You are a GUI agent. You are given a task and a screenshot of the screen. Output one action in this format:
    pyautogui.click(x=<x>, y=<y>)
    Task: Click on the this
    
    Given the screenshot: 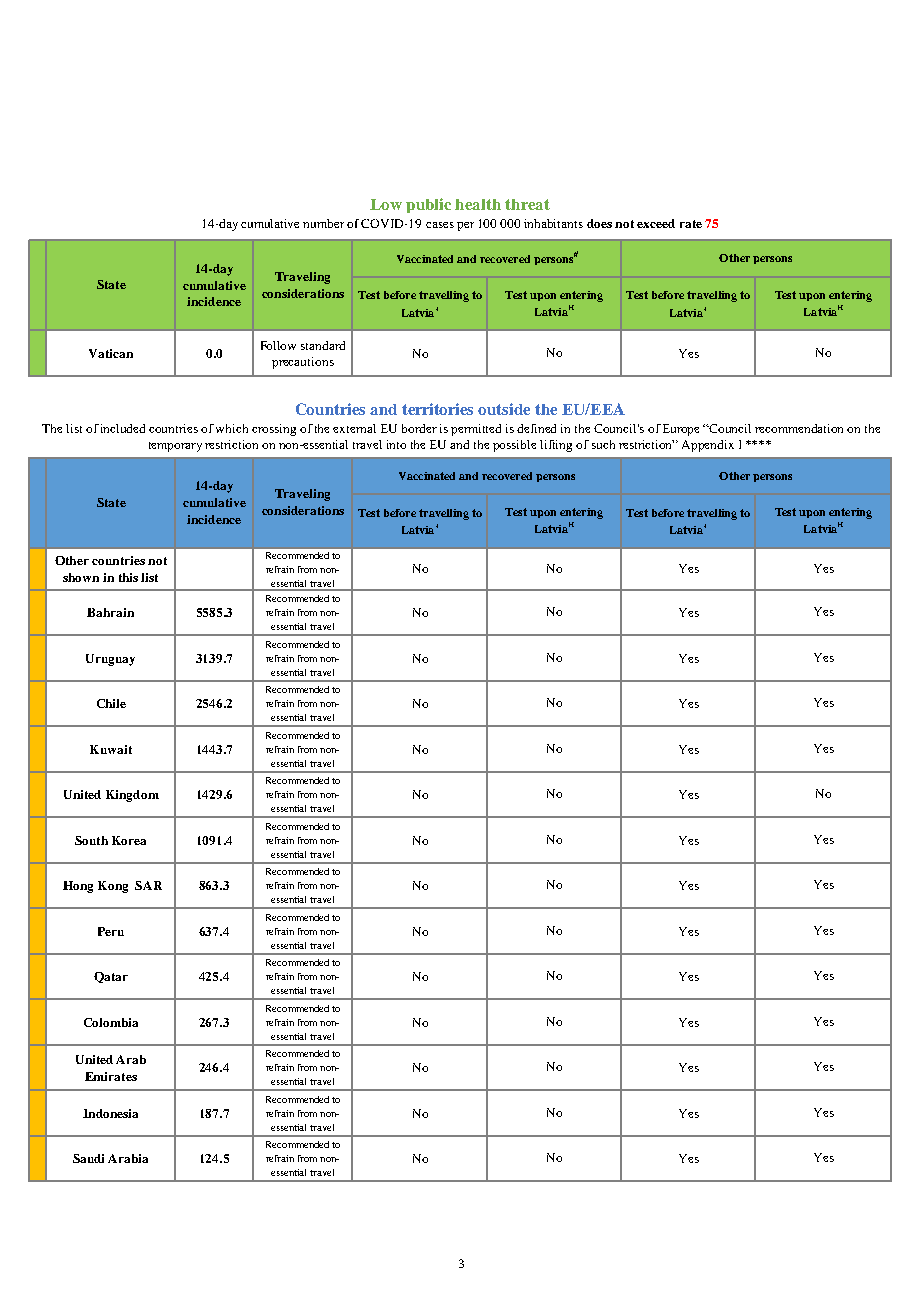 What is the action you would take?
    pyautogui.click(x=128, y=577)
